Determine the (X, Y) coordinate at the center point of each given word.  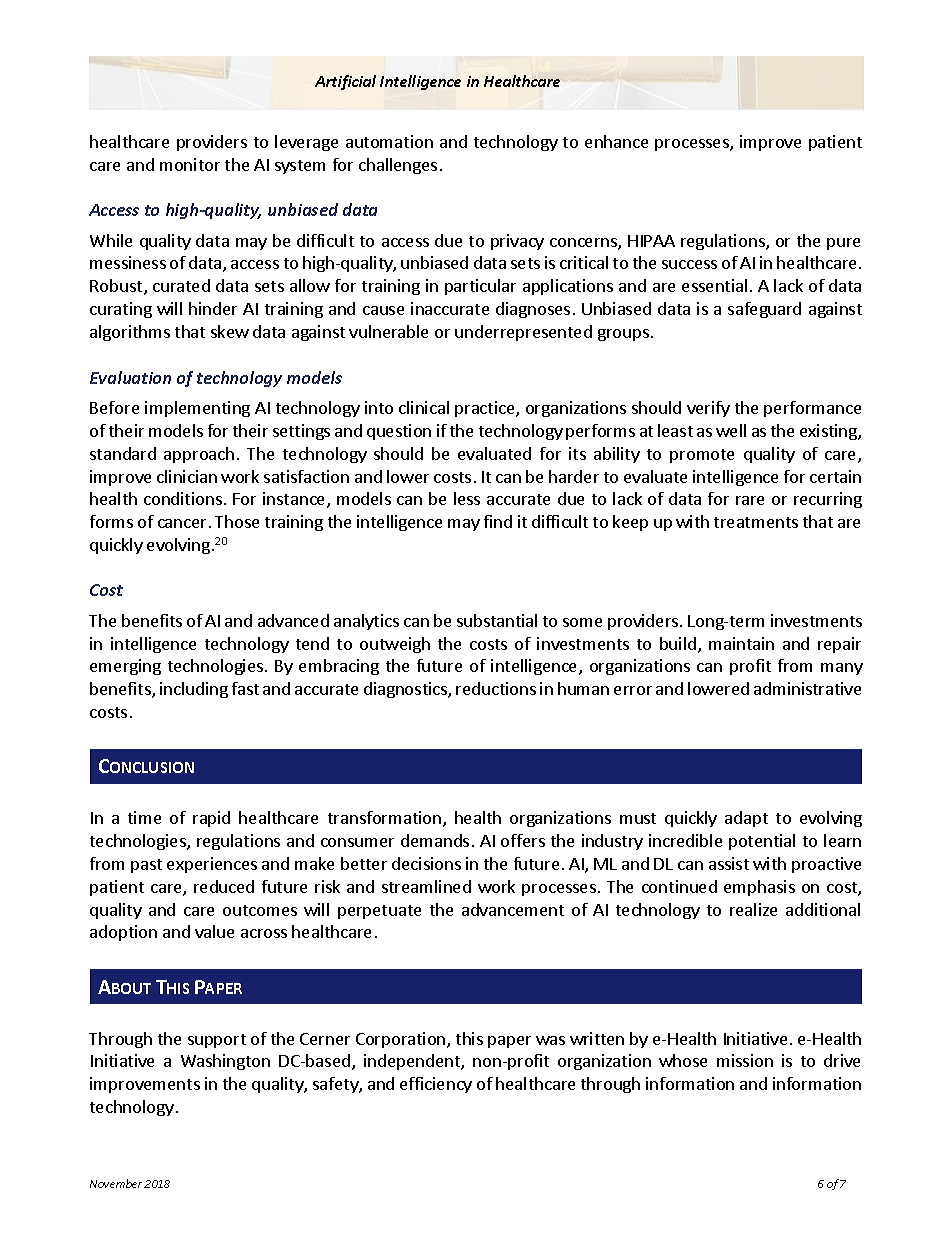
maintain (741, 643)
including (194, 690)
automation (389, 141)
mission (745, 1060)
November (116, 1183)
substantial (497, 620)
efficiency (436, 1085)
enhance (616, 141)
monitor (190, 164)
